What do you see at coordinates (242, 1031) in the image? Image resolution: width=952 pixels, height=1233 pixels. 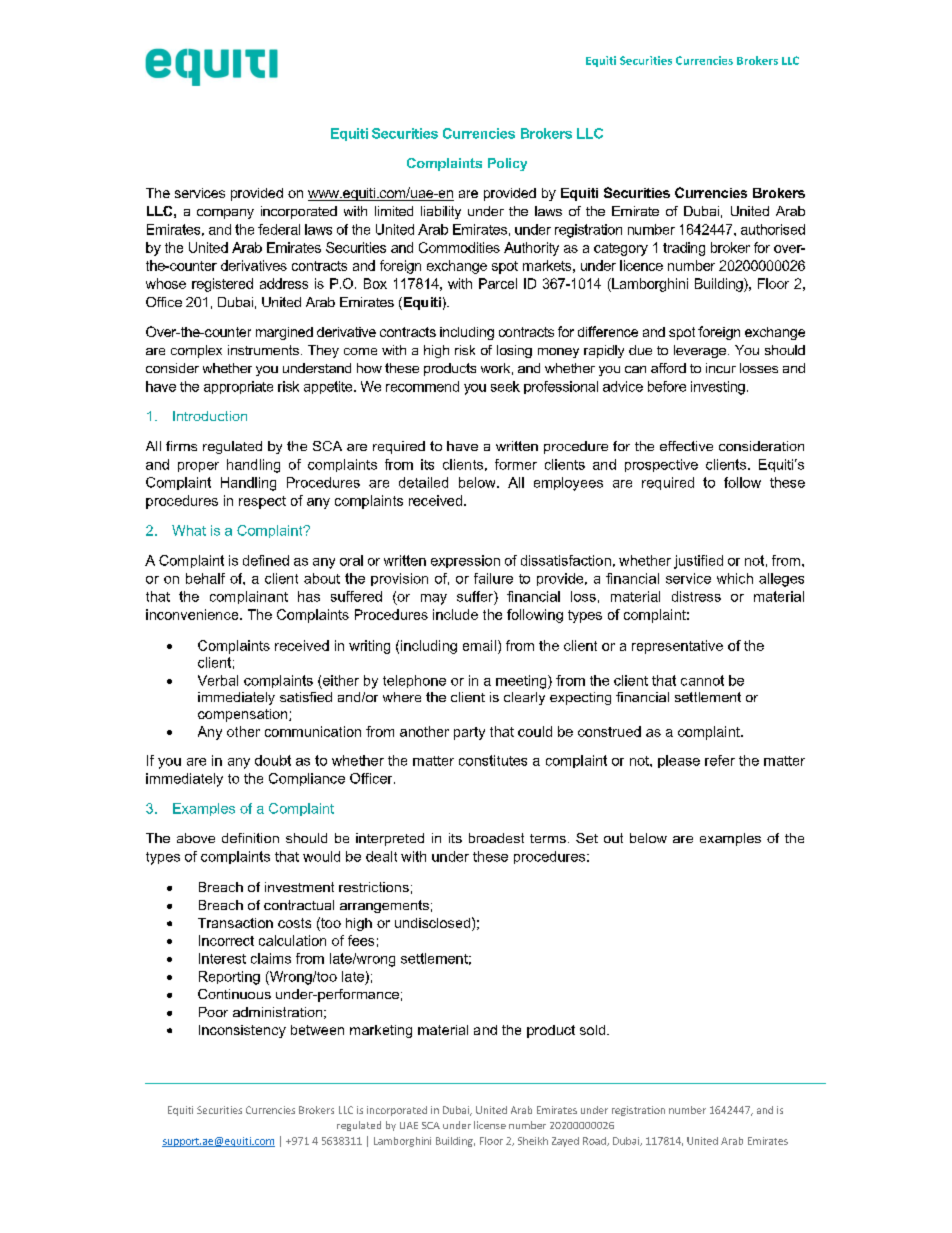 I see `Inconsistency` at bounding box center [242, 1031].
